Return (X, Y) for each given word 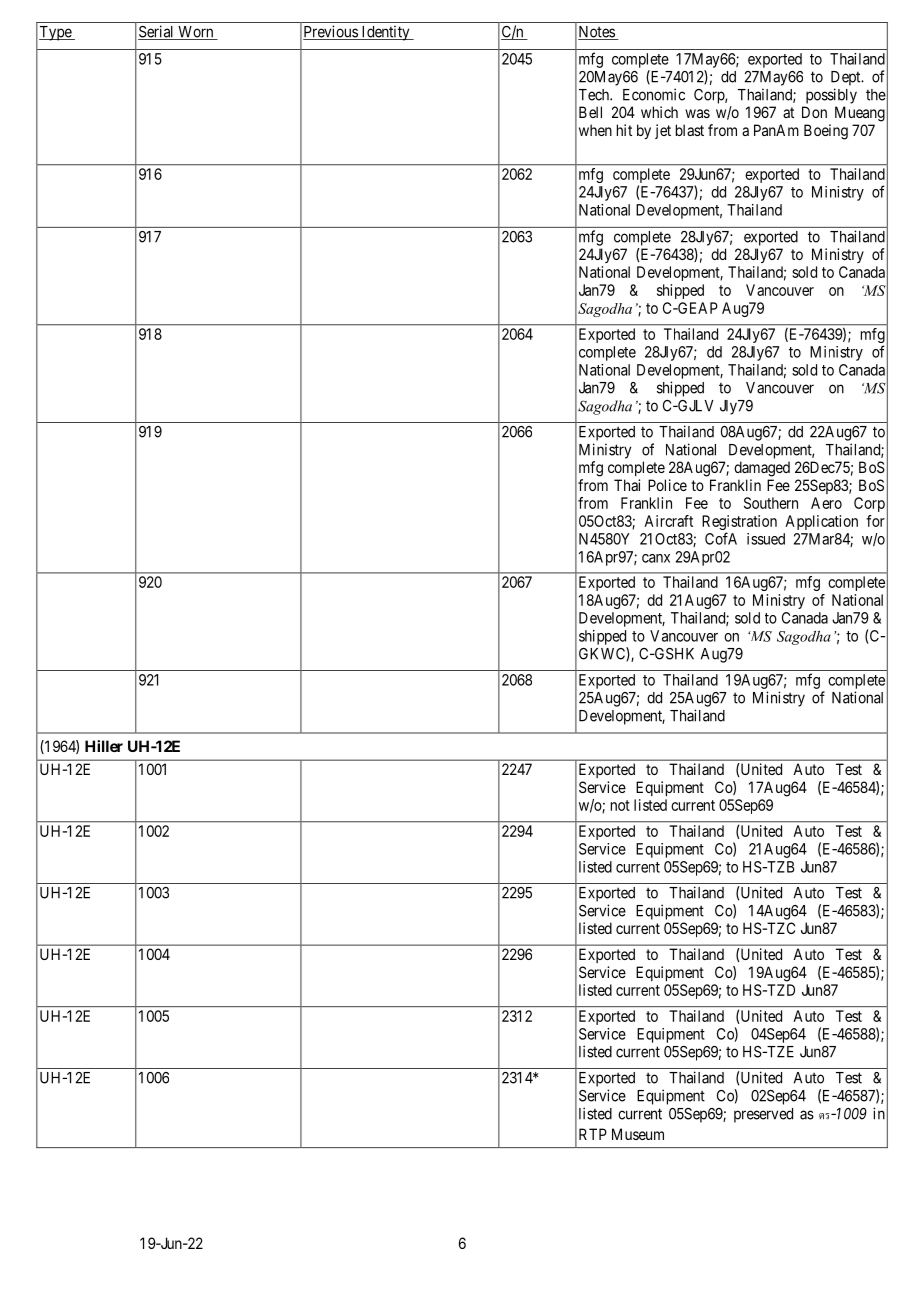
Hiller (104, 746)
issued (766, 539)
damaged (762, 469)
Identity (385, 33)
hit (624, 130)
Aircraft (668, 521)
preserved (763, 1115)
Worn (196, 33)
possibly (831, 96)
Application (821, 522)
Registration (739, 522)
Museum (638, 1134)
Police (667, 485)
